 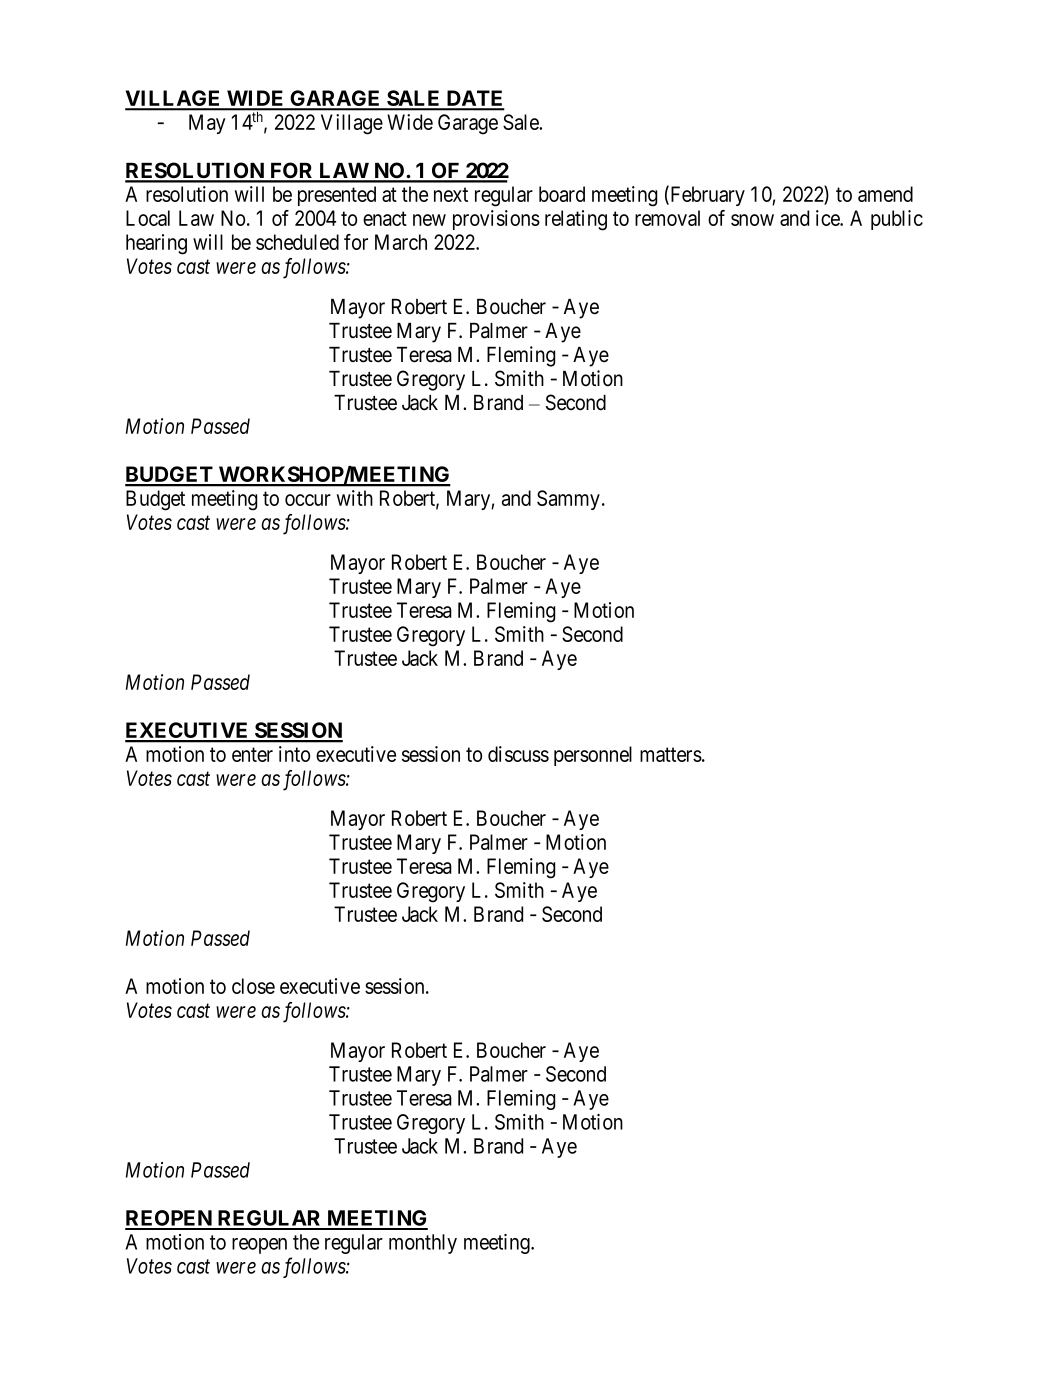 I want to click on enter, so click(x=252, y=754).
